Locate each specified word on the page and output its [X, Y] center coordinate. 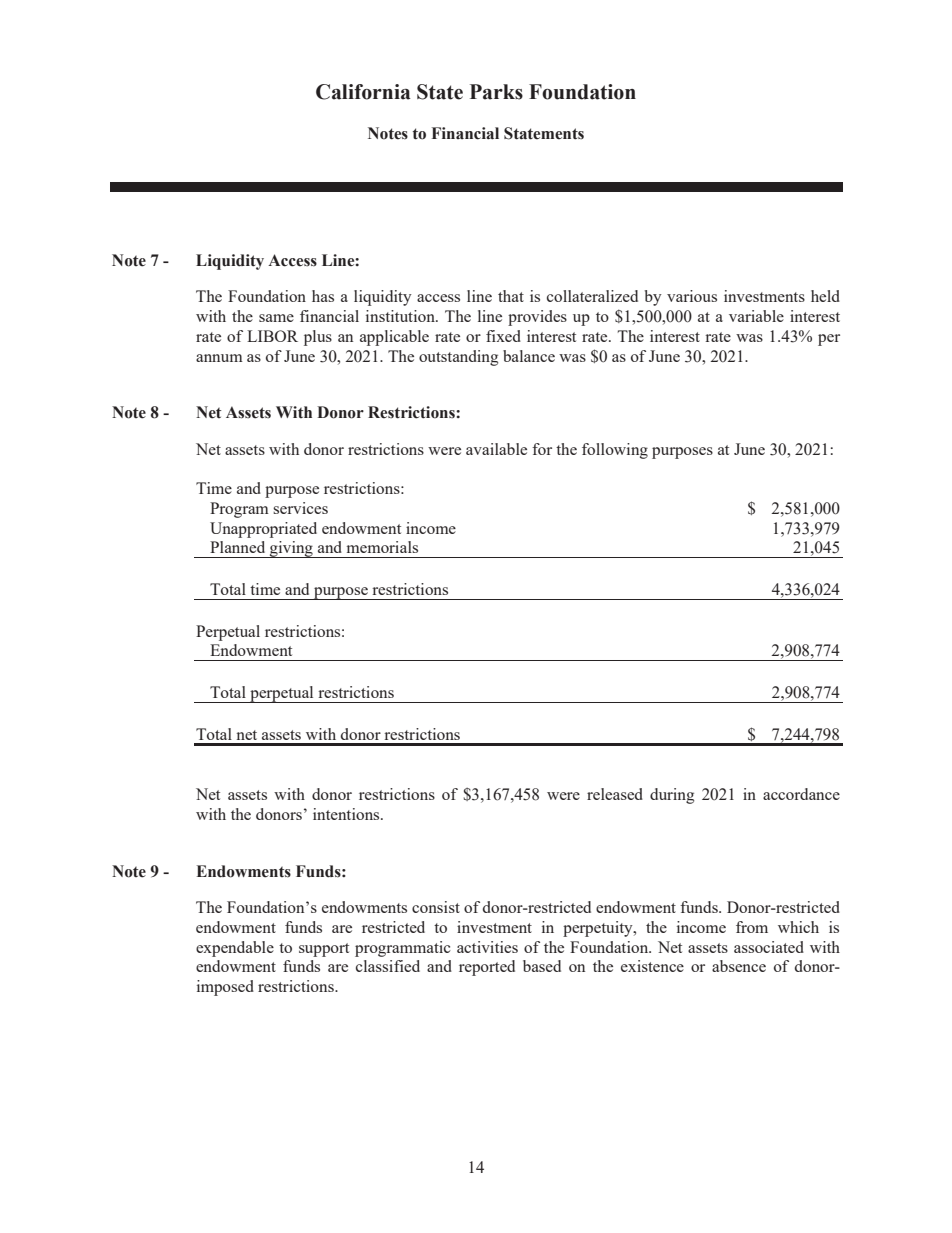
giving [291, 549]
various [692, 296]
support [324, 950]
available [496, 449]
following [615, 451]
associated [769, 947]
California [363, 92]
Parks [496, 92]
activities [487, 947]
